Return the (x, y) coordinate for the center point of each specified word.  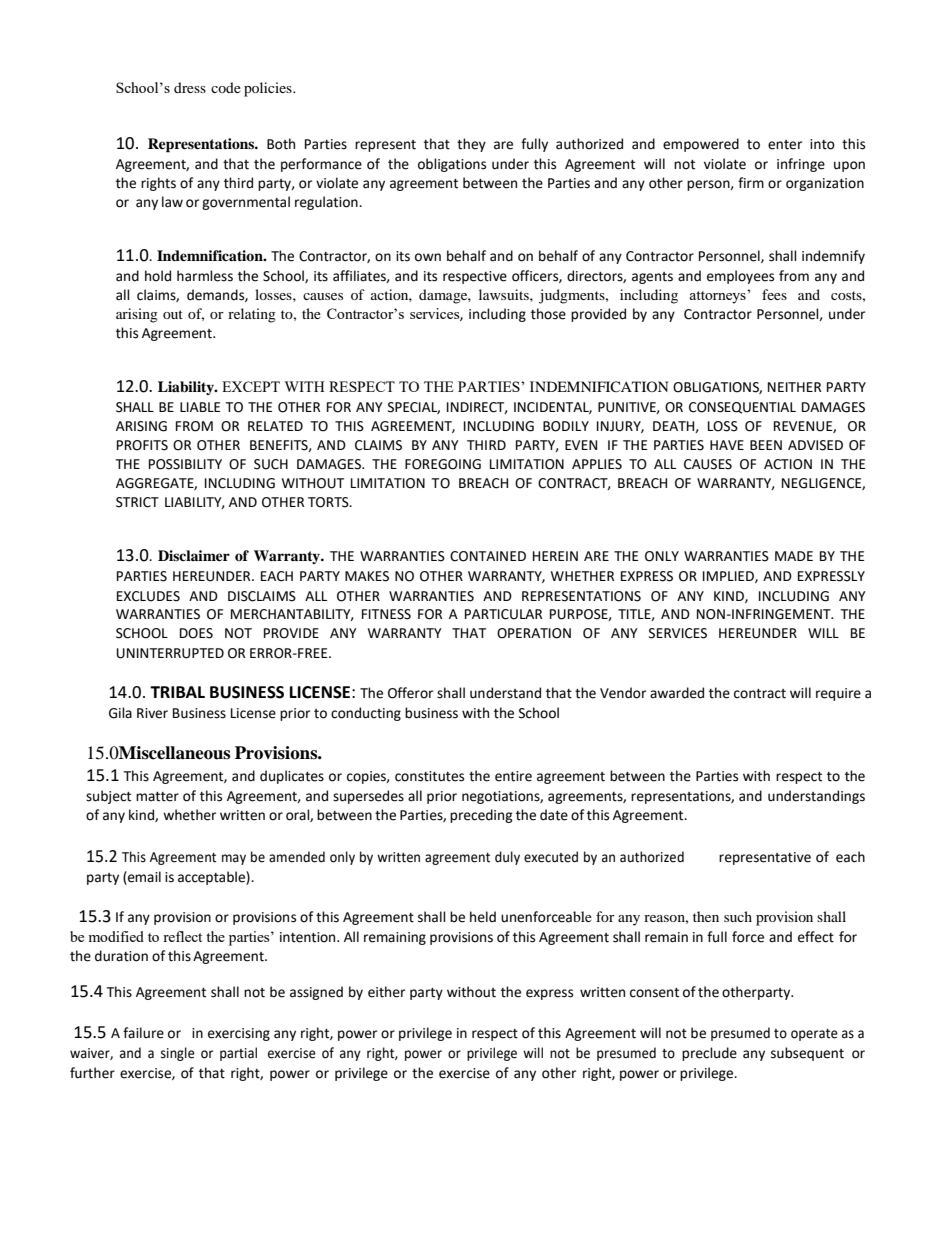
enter (785, 145)
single (178, 1054)
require (838, 694)
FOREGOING (443, 464)
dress (190, 87)
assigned (316, 993)
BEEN (766, 445)
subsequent (807, 1054)
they (471, 145)
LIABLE (200, 407)
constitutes (429, 776)
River (152, 713)
